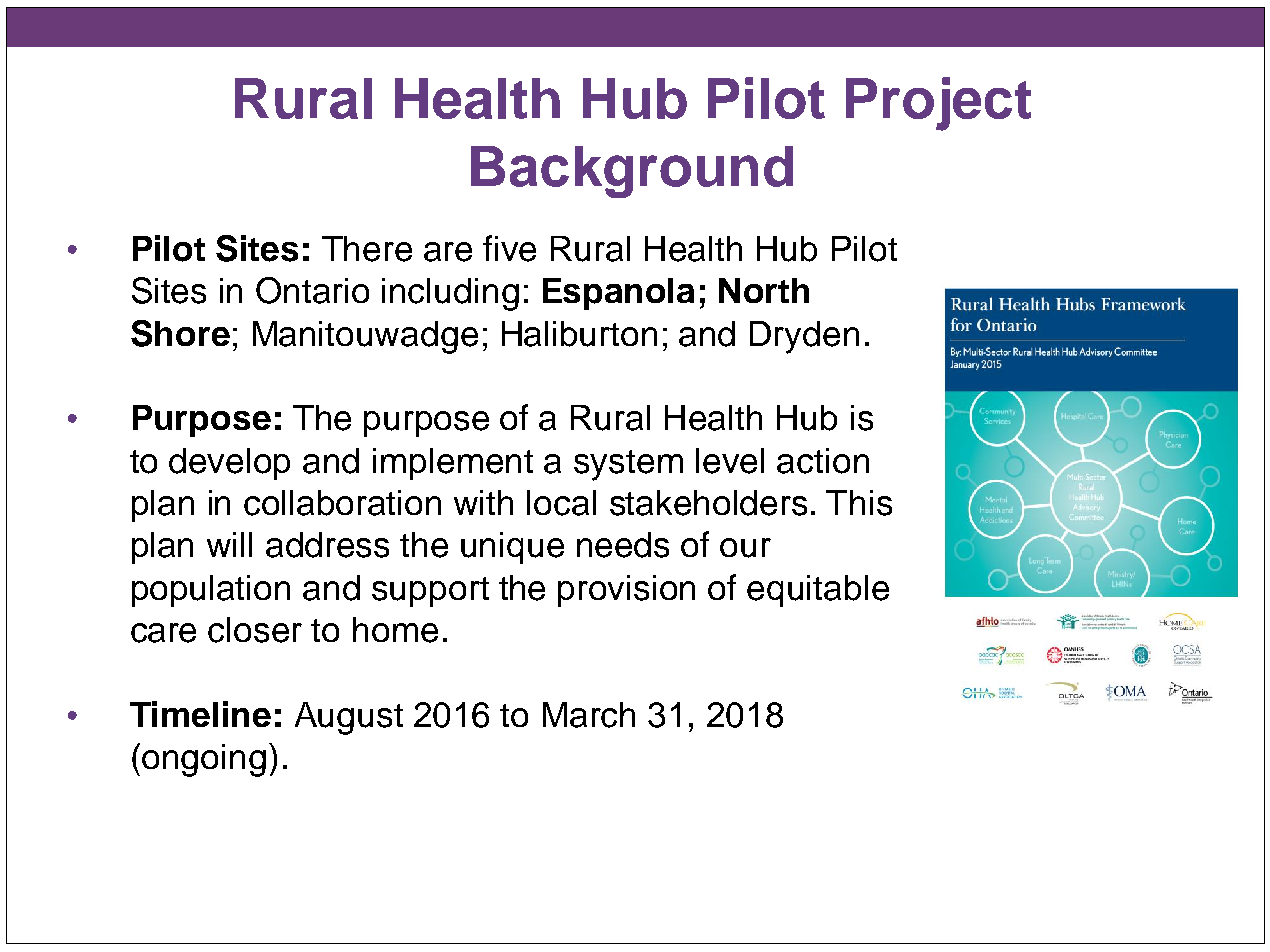  What do you see at coordinates (632, 172) in the screenshot?
I see `Background` at bounding box center [632, 172].
